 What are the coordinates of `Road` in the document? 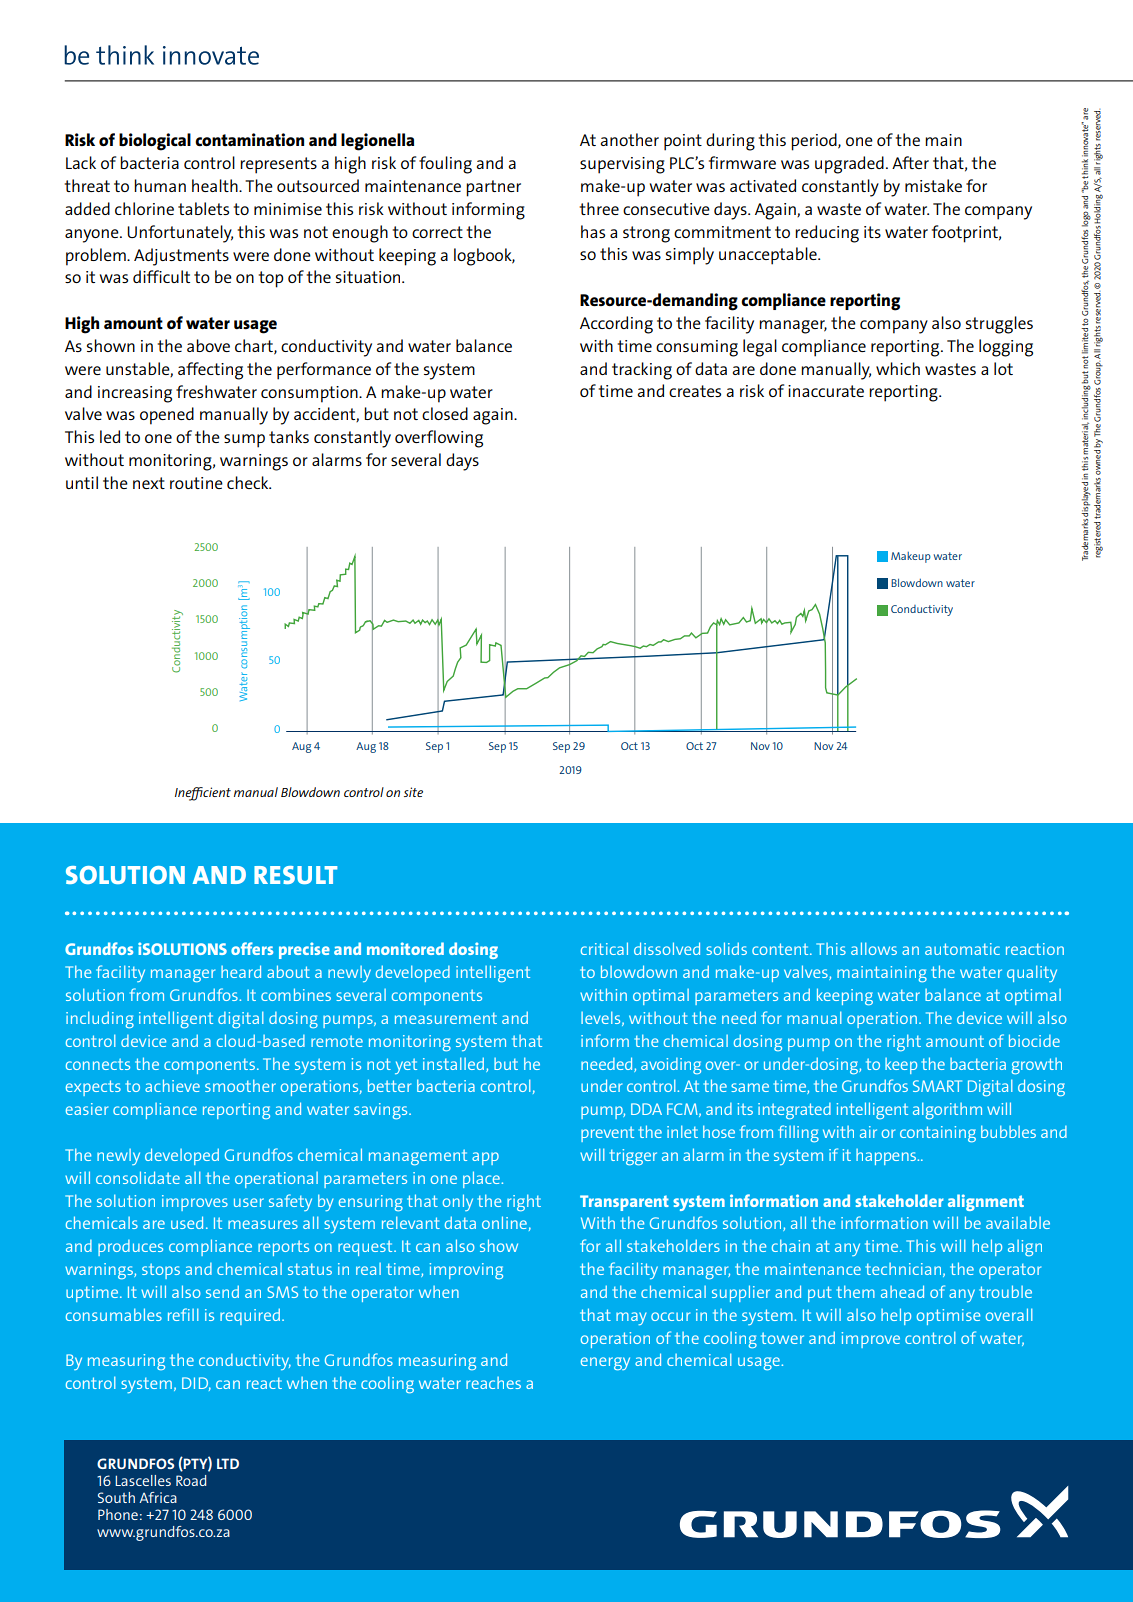 It's located at (191, 1480).
